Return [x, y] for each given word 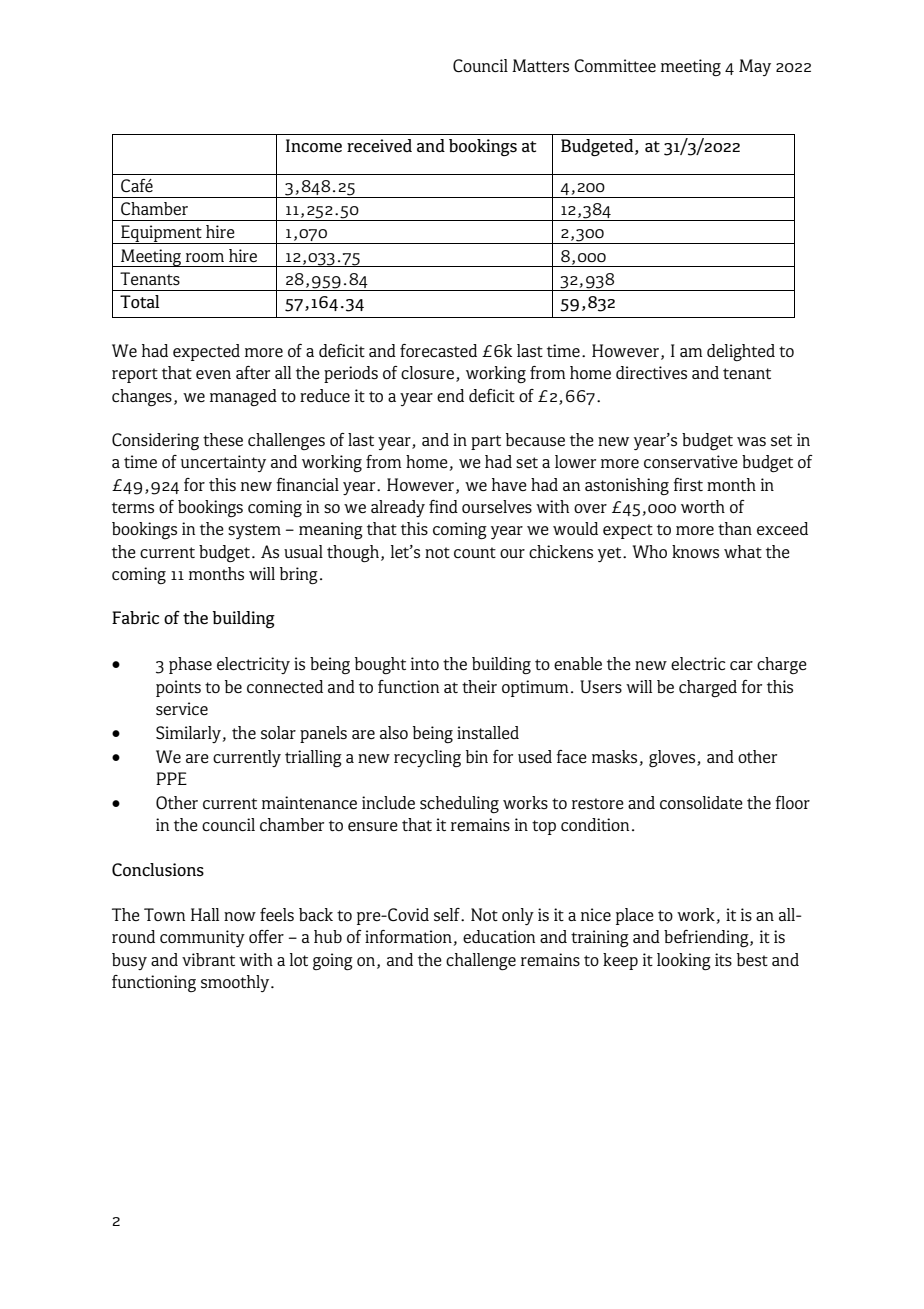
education [499, 936]
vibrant [208, 959]
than [735, 528]
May [755, 67]
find [443, 506]
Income [314, 145]
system [254, 531]
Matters [540, 65]
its [723, 959]
